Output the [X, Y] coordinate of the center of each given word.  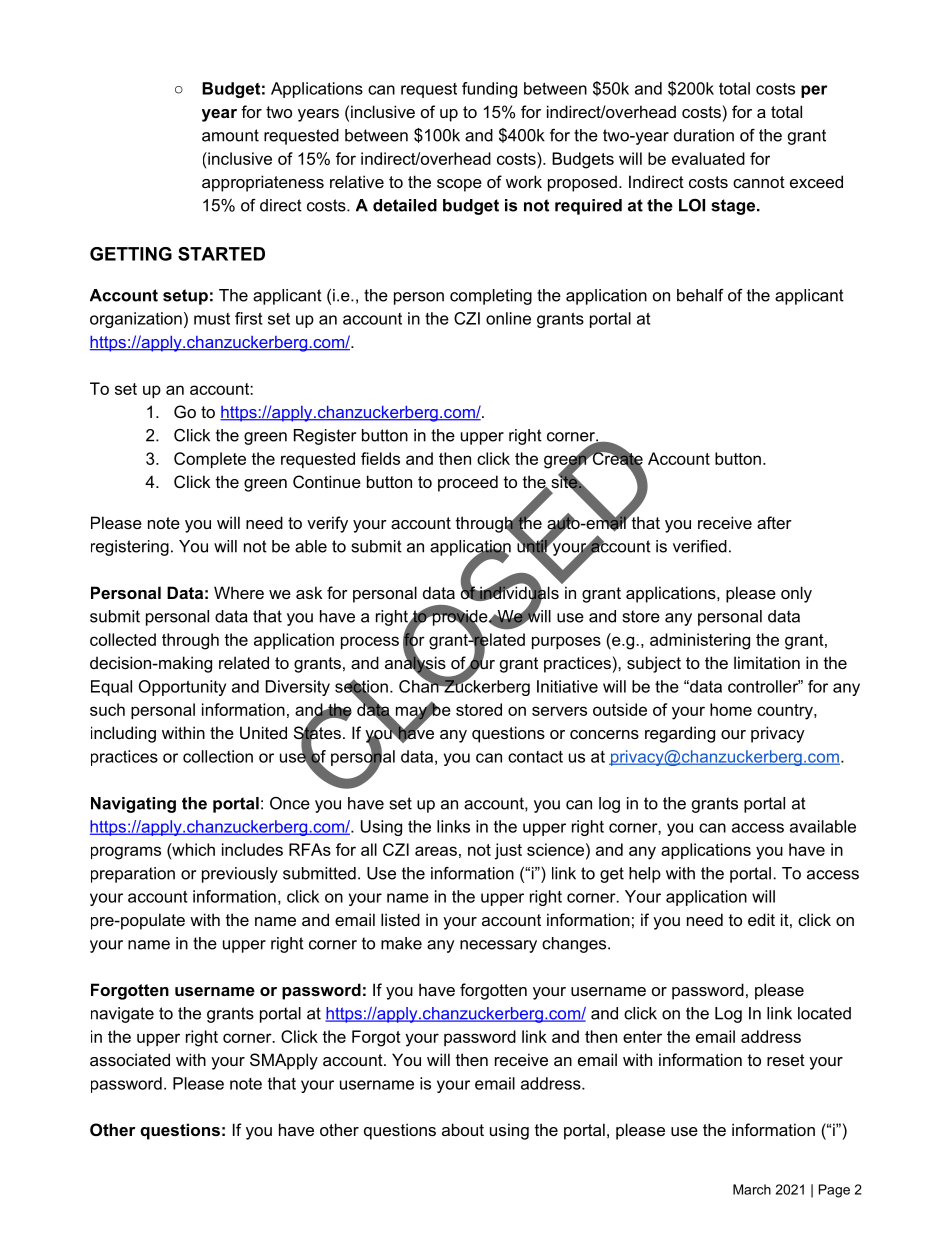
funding [489, 90]
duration [704, 135]
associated [130, 1059]
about [463, 1129]
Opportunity [182, 688]
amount [230, 135]
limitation [767, 662]
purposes [566, 642]
